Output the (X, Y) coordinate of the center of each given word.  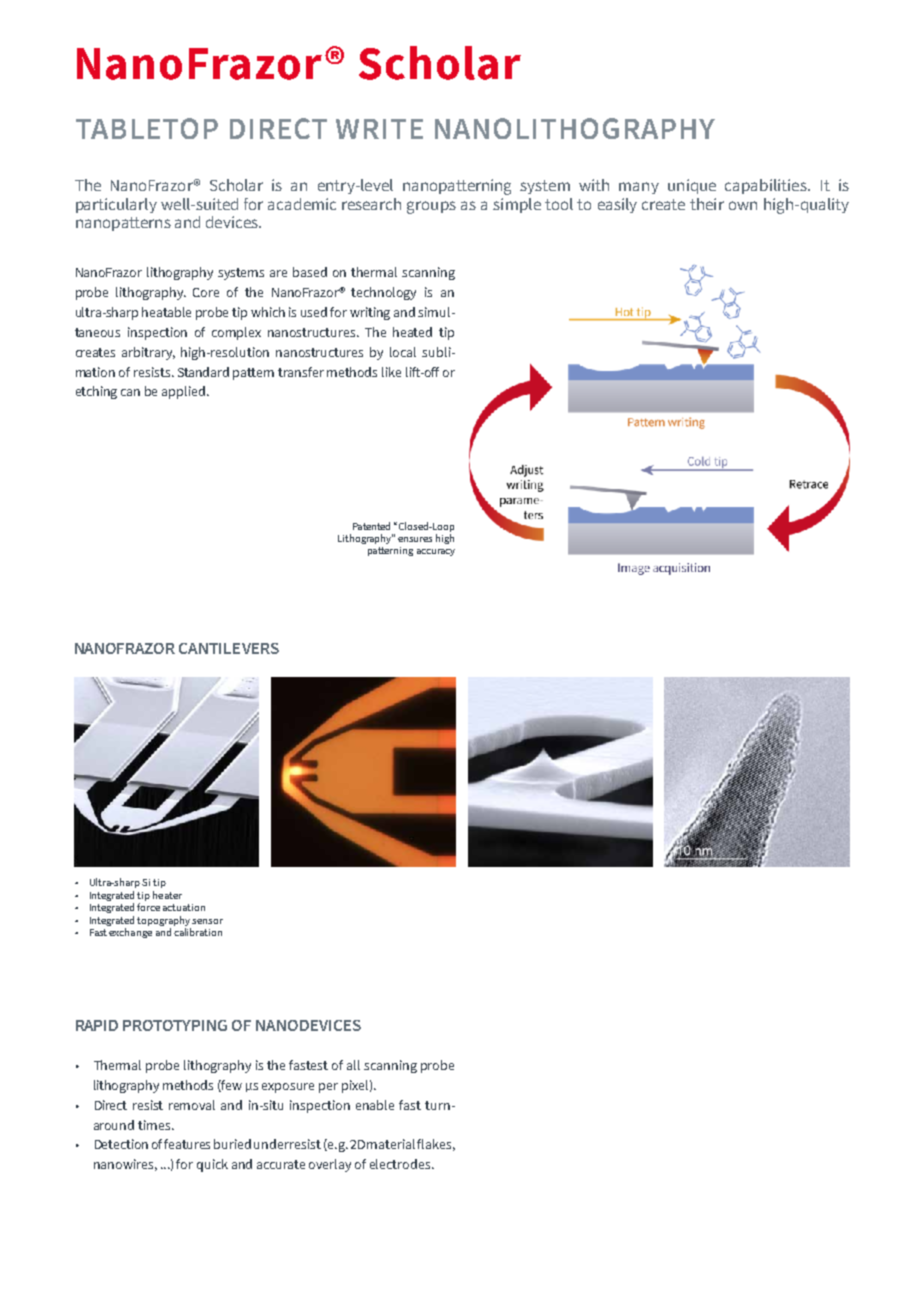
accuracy (436, 552)
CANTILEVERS (229, 648)
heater (167, 895)
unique (692, 186)
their (707, 204)
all (353, 1065)
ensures (415, 539)
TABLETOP (147, 128)
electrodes (401, 1164)
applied (185, 392)
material (391, 1144)
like (391, 372)
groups (431, 207)
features (187, 1144)
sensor (207, 921)
